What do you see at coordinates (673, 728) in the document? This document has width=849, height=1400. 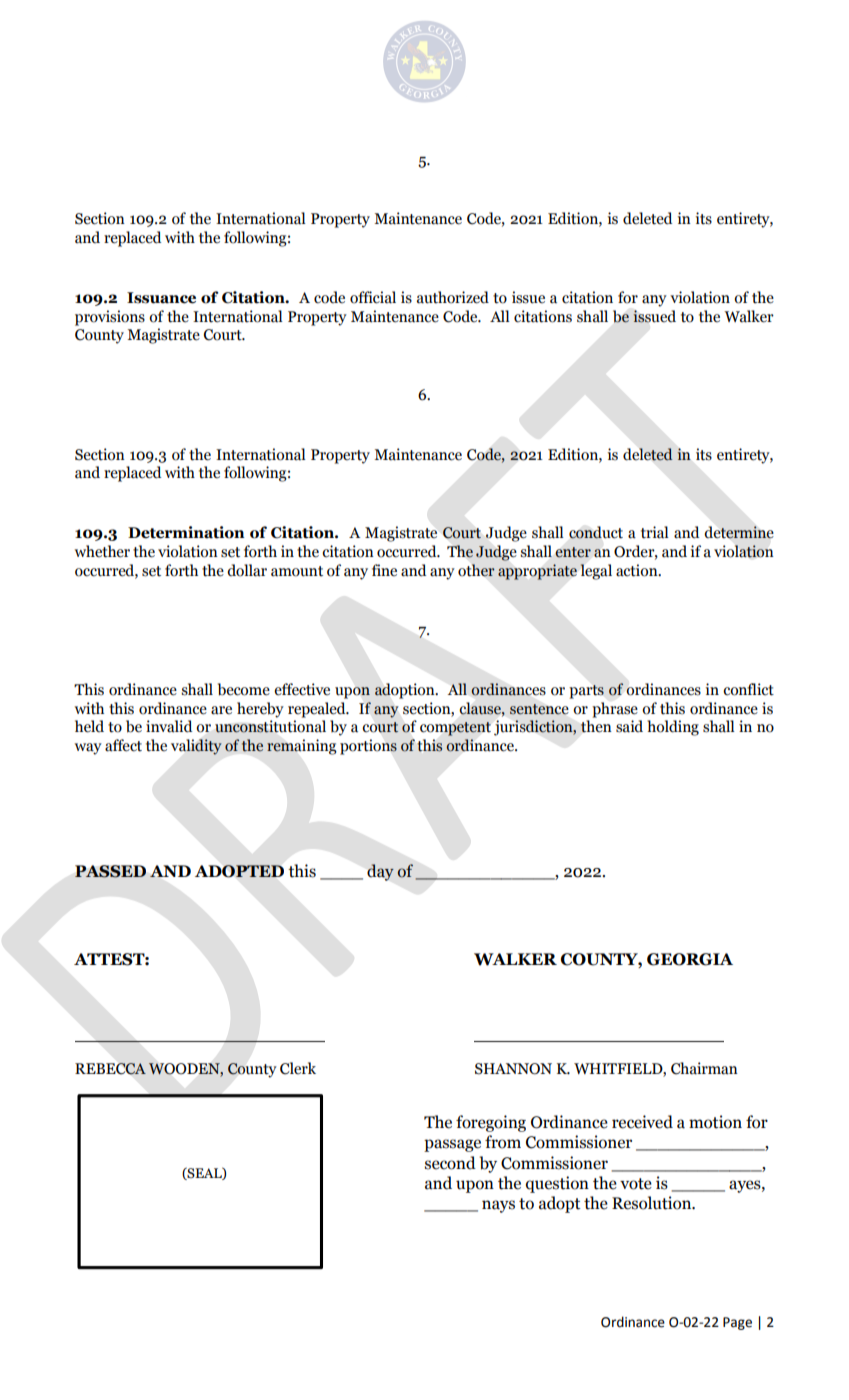 I see `holding` at bounding box center [673, 728].
